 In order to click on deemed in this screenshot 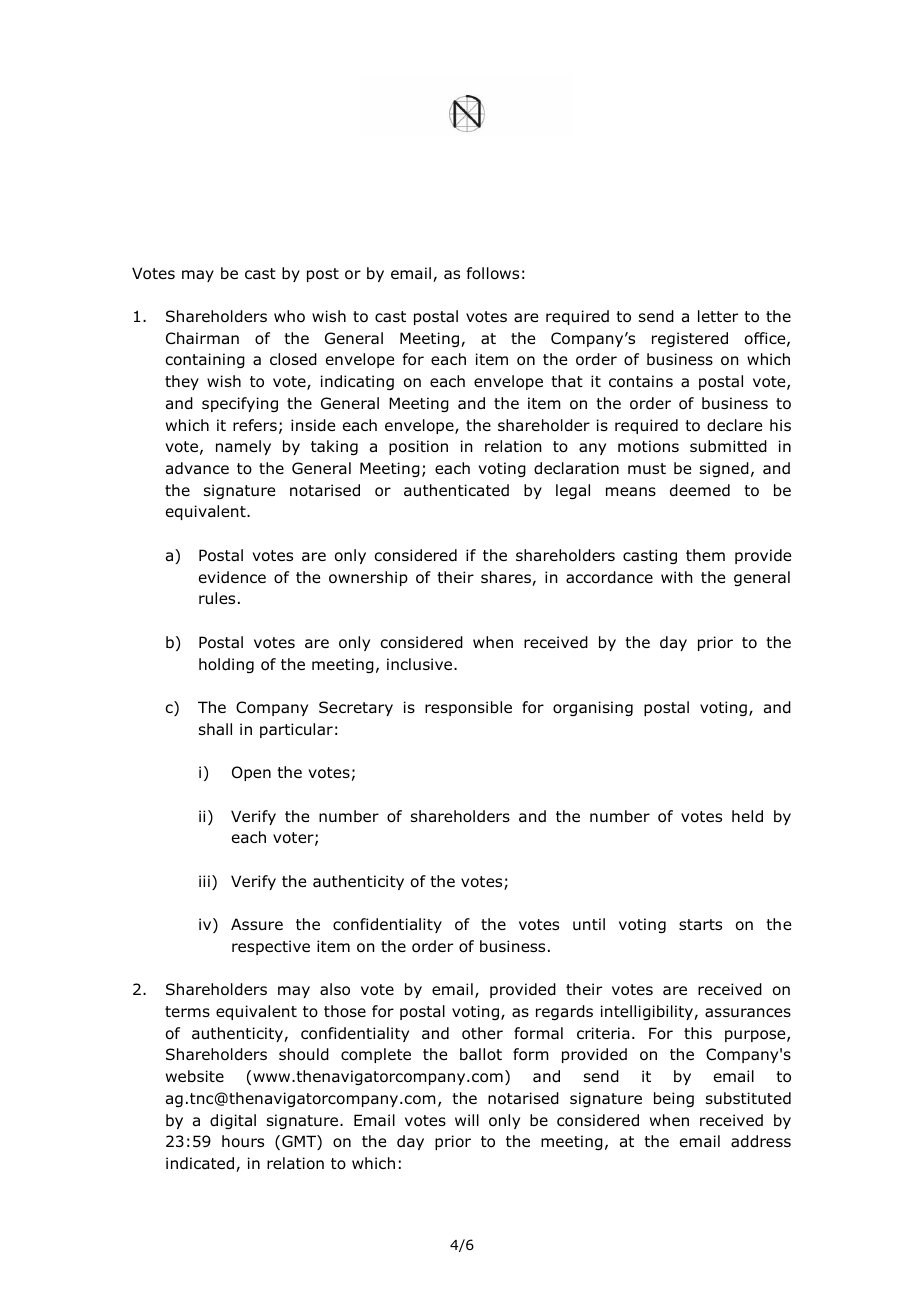, I will do `click(700, 490)`.
